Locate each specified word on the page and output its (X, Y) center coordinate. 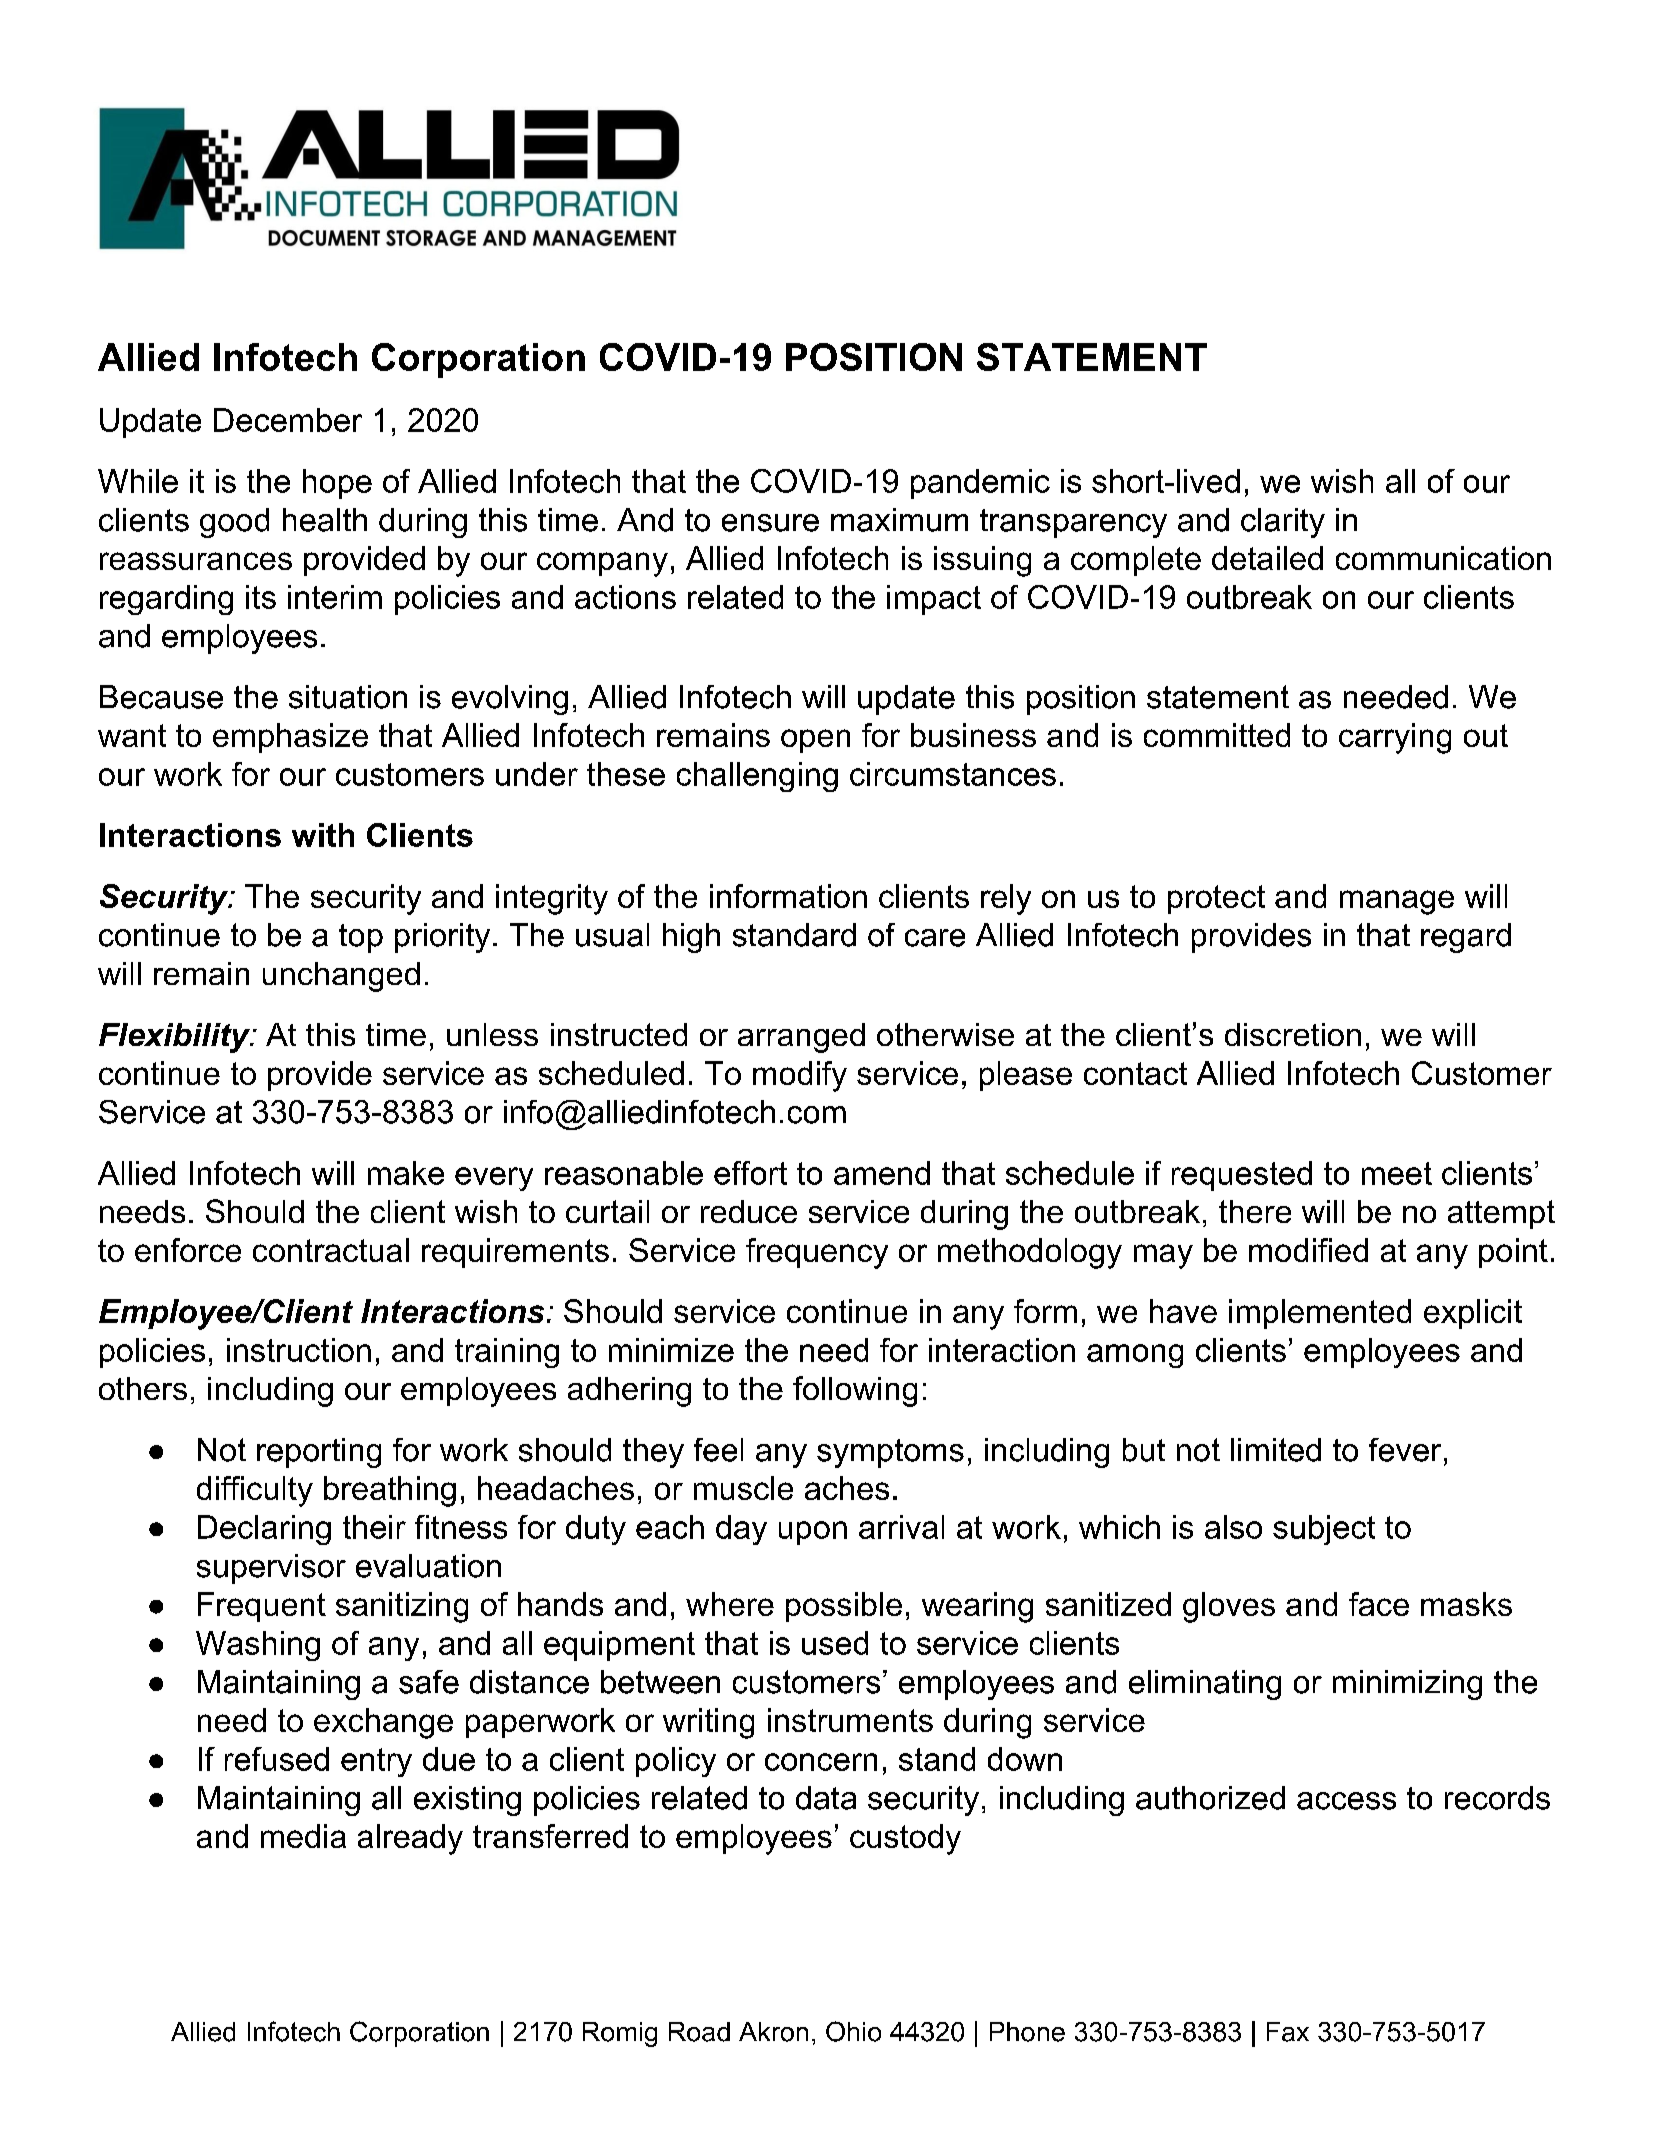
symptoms (890, 1453)
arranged (801, 1038)
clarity (1283, 523)
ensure (770, 523)
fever (1405, 1450)
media (303, 1836)
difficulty (255, 1491)
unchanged (341, 977)
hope (337, 484)
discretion (1293, 1034)
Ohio (853, 2031)
